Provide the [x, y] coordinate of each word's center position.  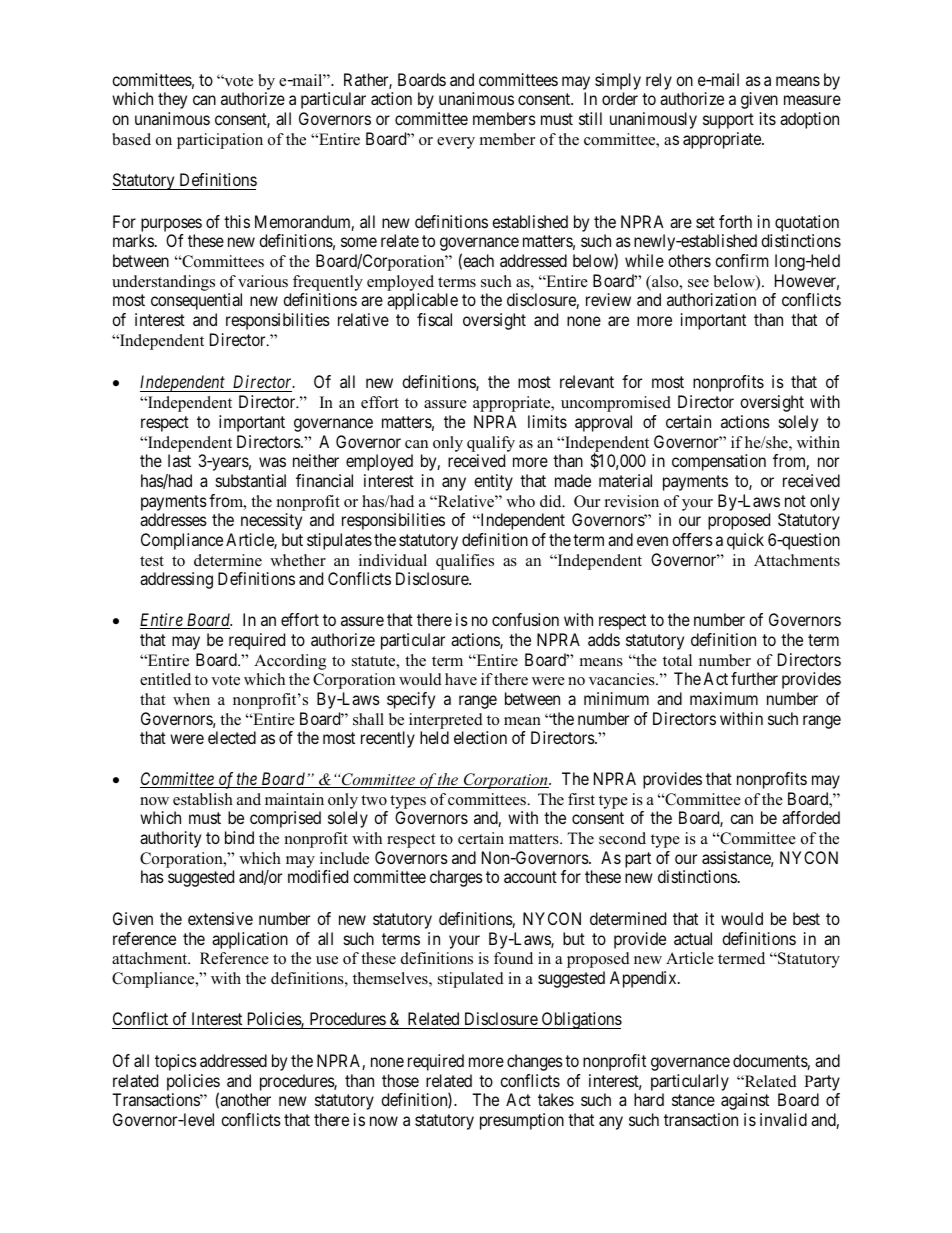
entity [493, 482]
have [461, 679]
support [728, 121]
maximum [724, 698]
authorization [711, 299]
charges [456, 878]
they [172, 100]
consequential [196, 301]
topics [176, 1062]
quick [745, 541]
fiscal [434, 319]
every [456, 143]
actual [693, 938]
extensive [220, 918]
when [191, 699]
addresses [173, 519]
